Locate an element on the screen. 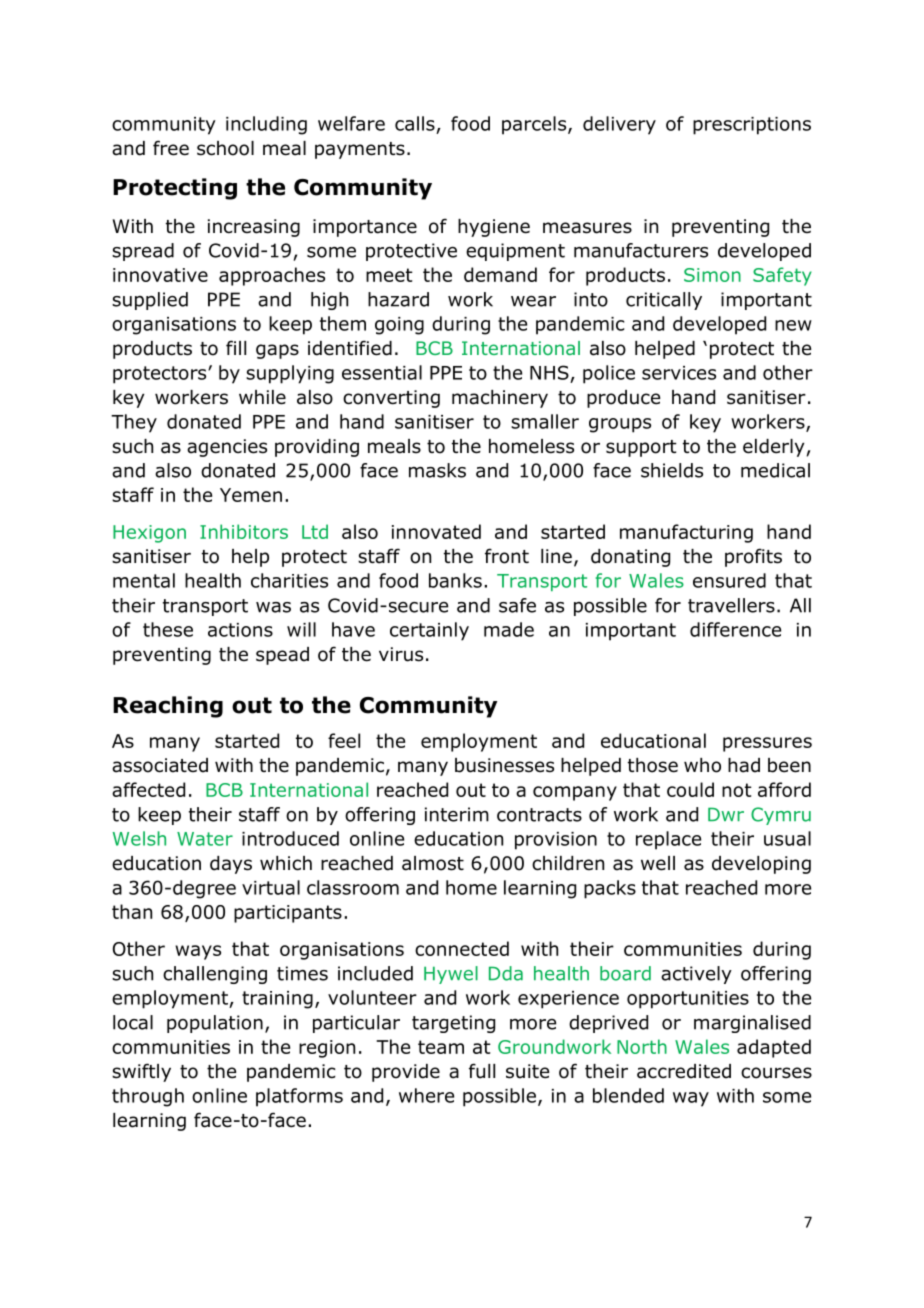 The width and height of the screenshot is (924, 1308). full is located at coordinates (482, 1071).
